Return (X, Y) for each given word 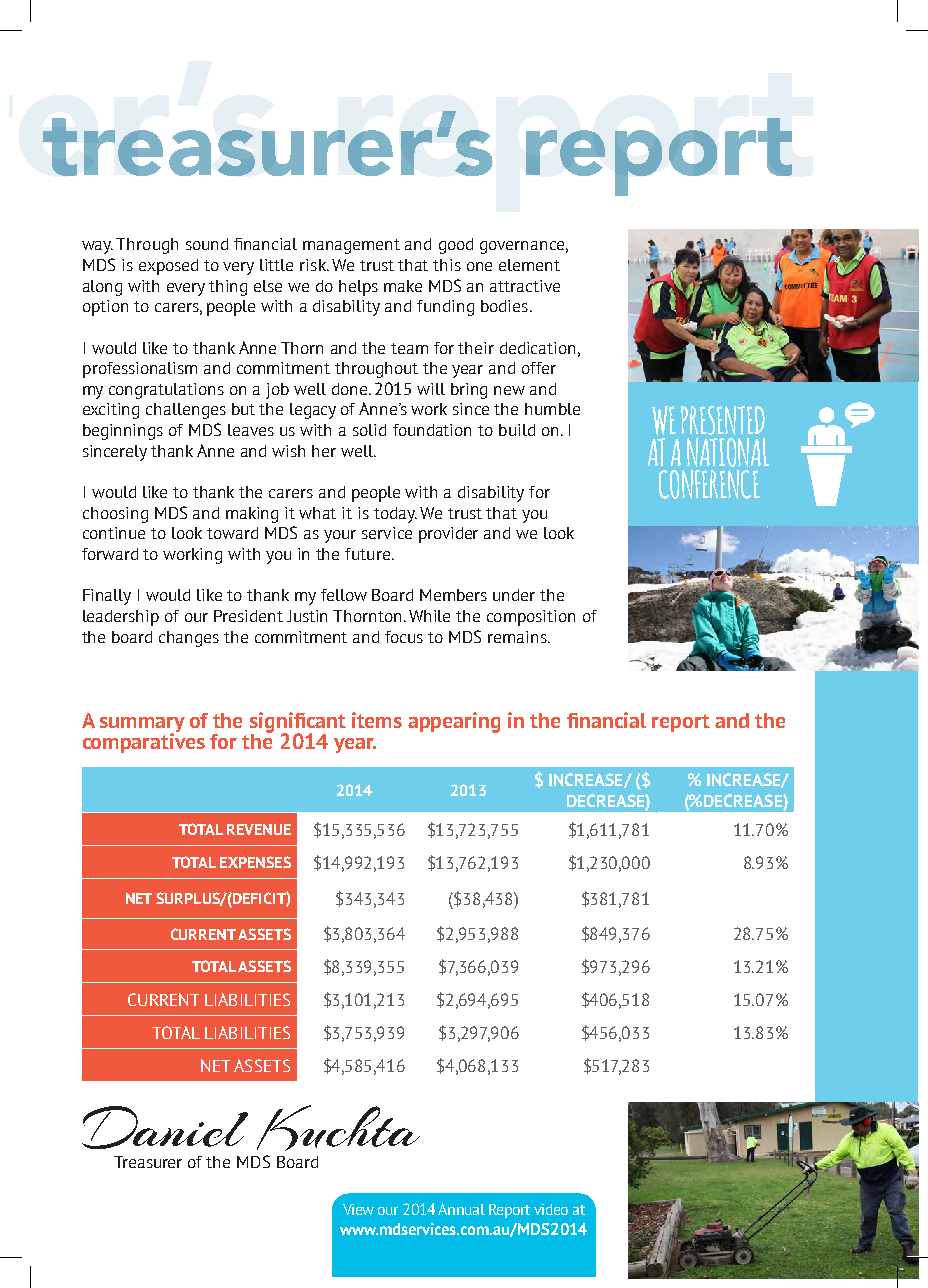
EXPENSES (255, 862)
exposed (168, 267)
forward (110, 554)
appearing (454, 722)
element (529, 265)
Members (453, 595)
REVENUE (259, 829)
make (403, 286)
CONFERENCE (709, 484)
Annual (461, 1209)
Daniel (165, 1127)
